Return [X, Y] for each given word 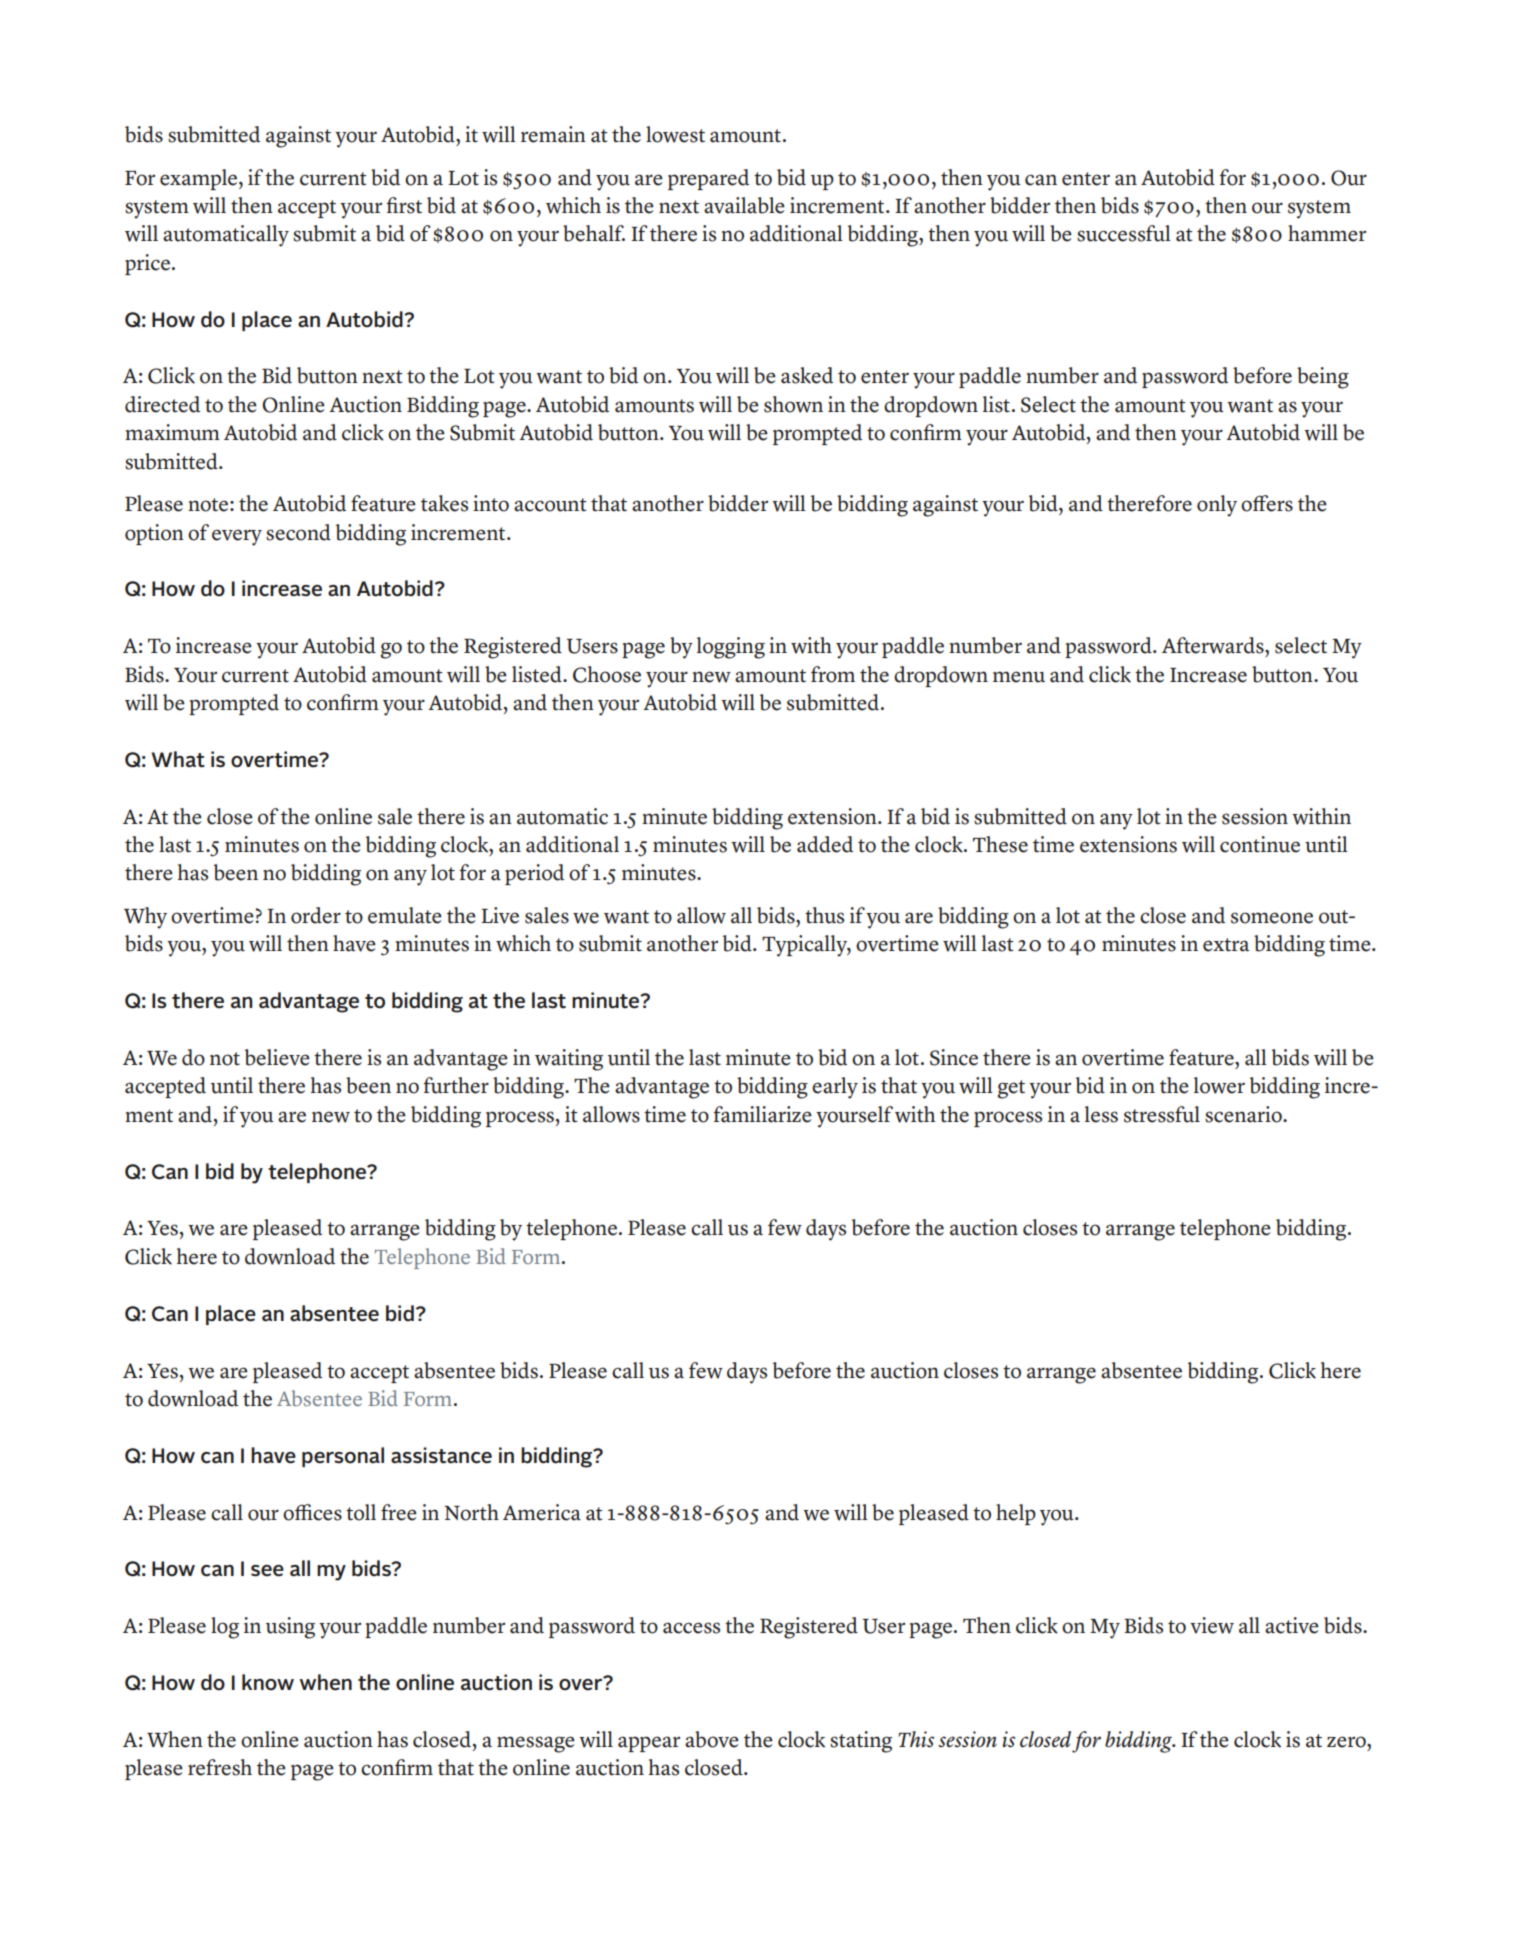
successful [1124, 233]
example [200, 179]
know [268, 1682]
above [712, 1739]
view [1212, 1625]
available [744, 205]
